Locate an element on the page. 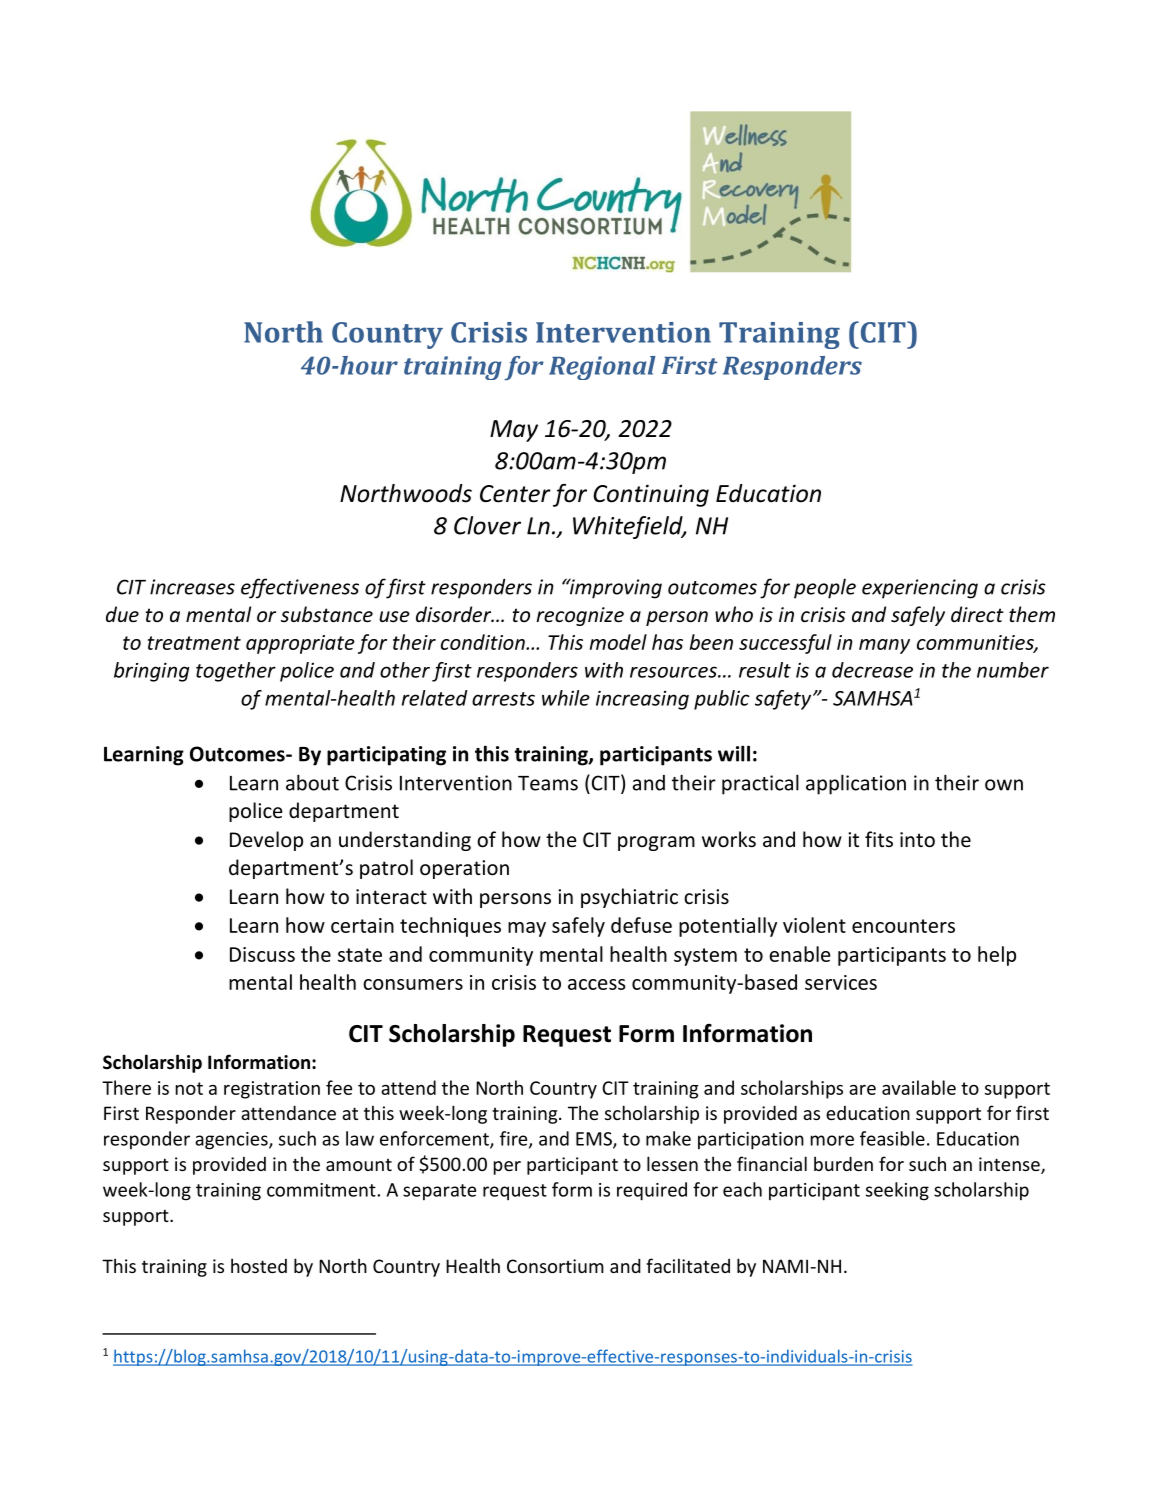 The width and height of the document is (1162, 1504). Regional is located at coordinates (602, 368).
